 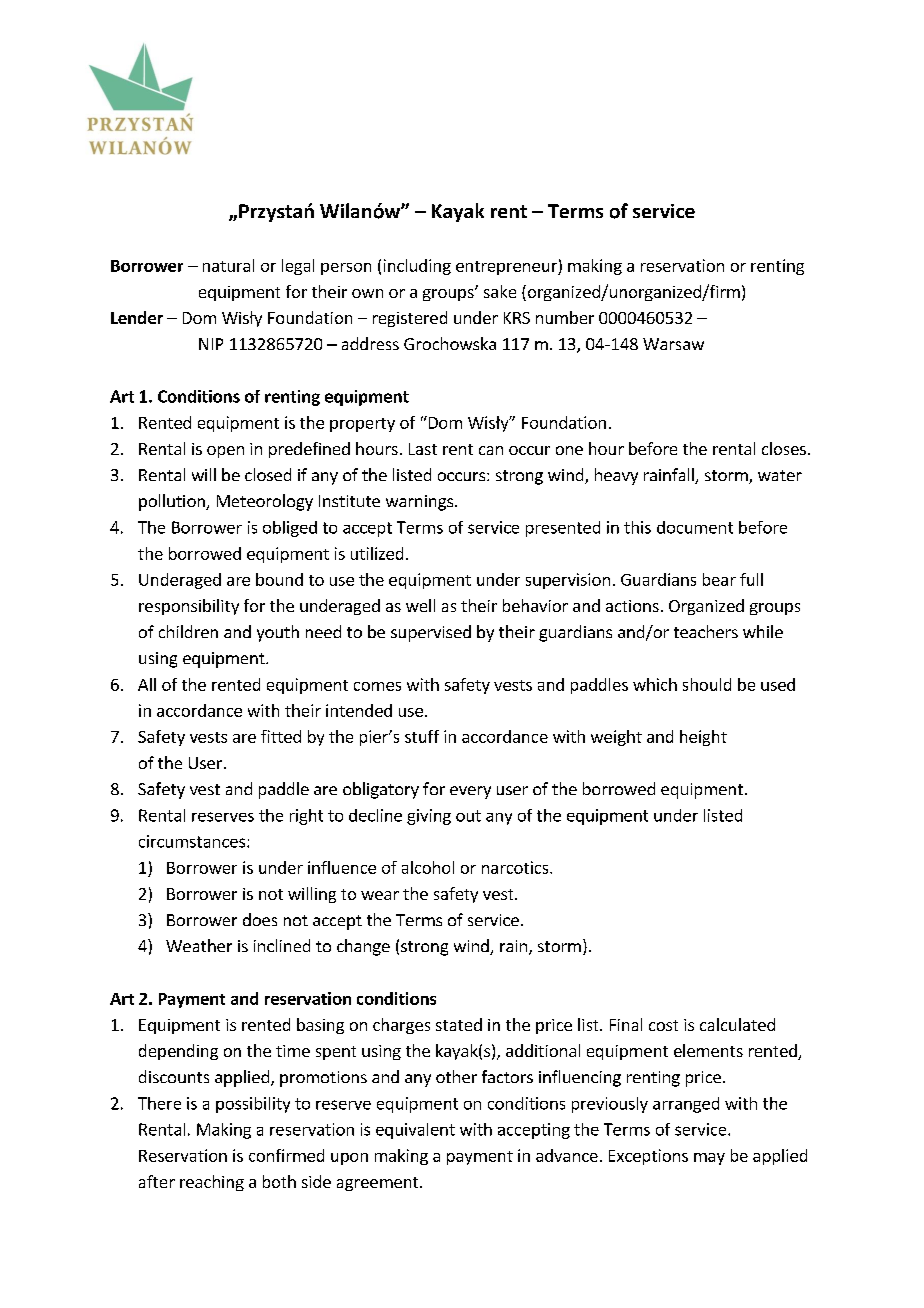 What do you see at coordinates (193, 841) in the page?
I see `circumstances` at bounding box center [193, 841].
